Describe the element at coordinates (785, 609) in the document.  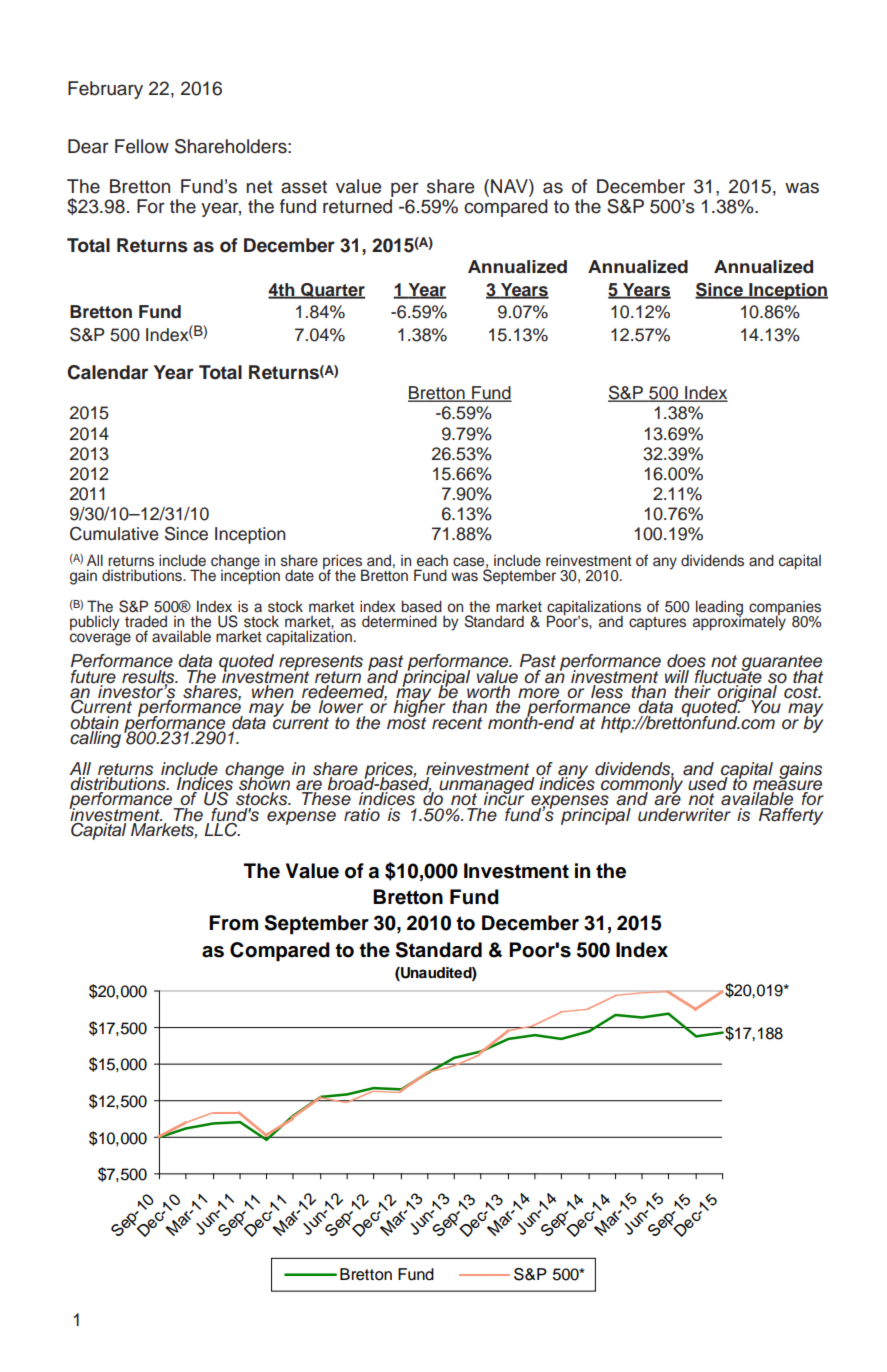
I see `companies` at that location.
